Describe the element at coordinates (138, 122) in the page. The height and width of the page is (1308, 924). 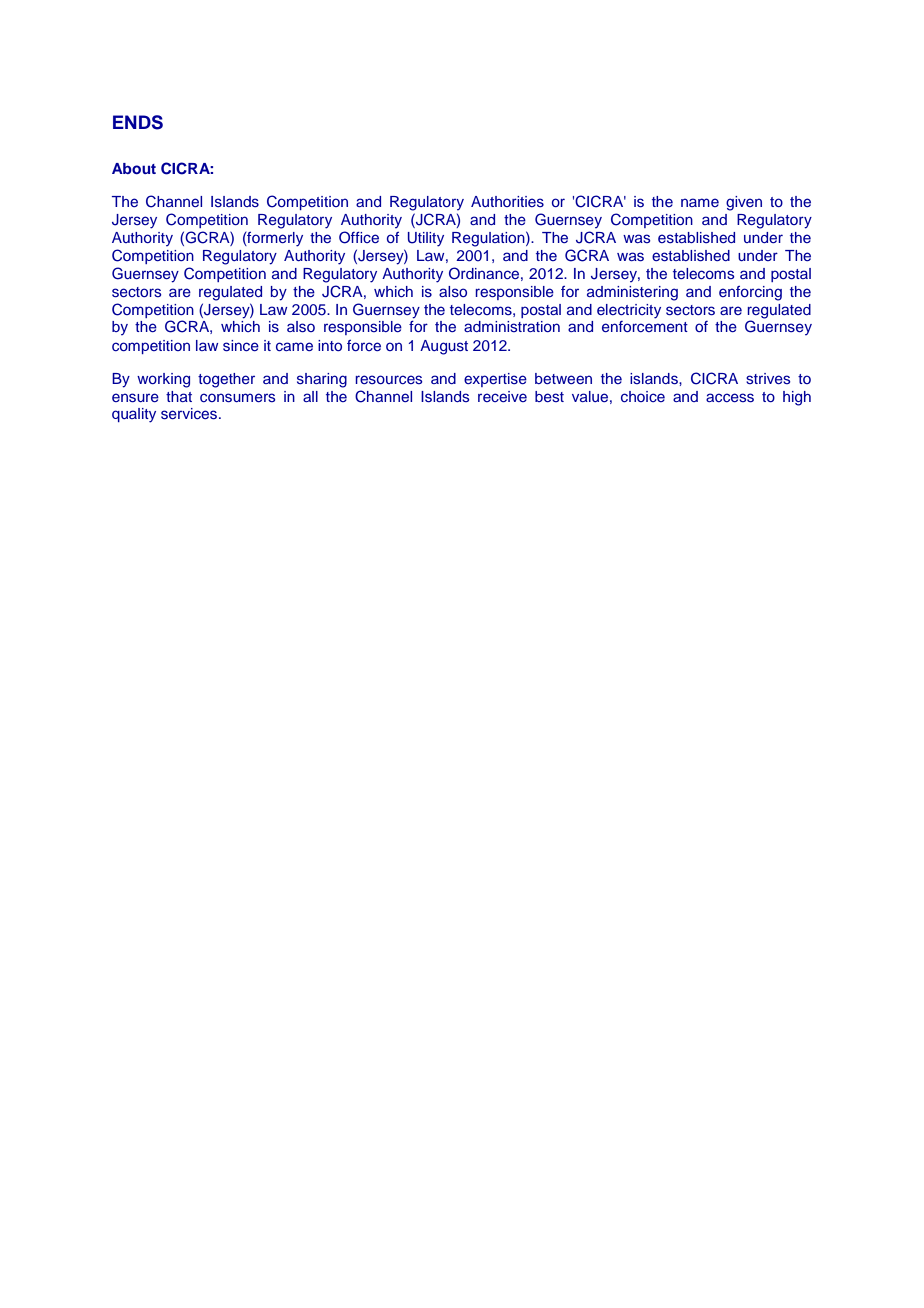
I see `ENDS` at that location.
